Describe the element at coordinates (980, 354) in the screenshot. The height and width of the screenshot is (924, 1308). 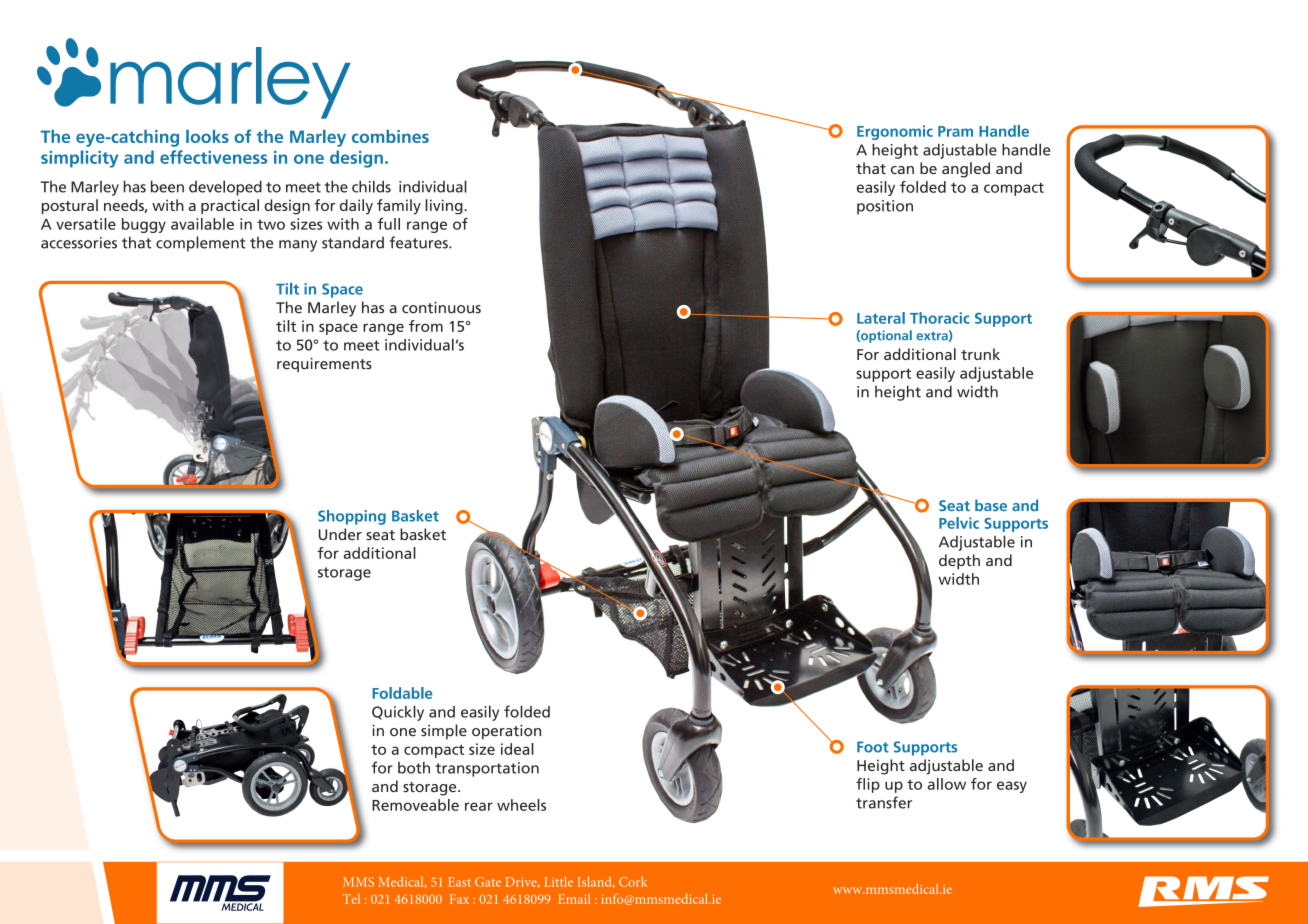
I see `trunk` at that location.
